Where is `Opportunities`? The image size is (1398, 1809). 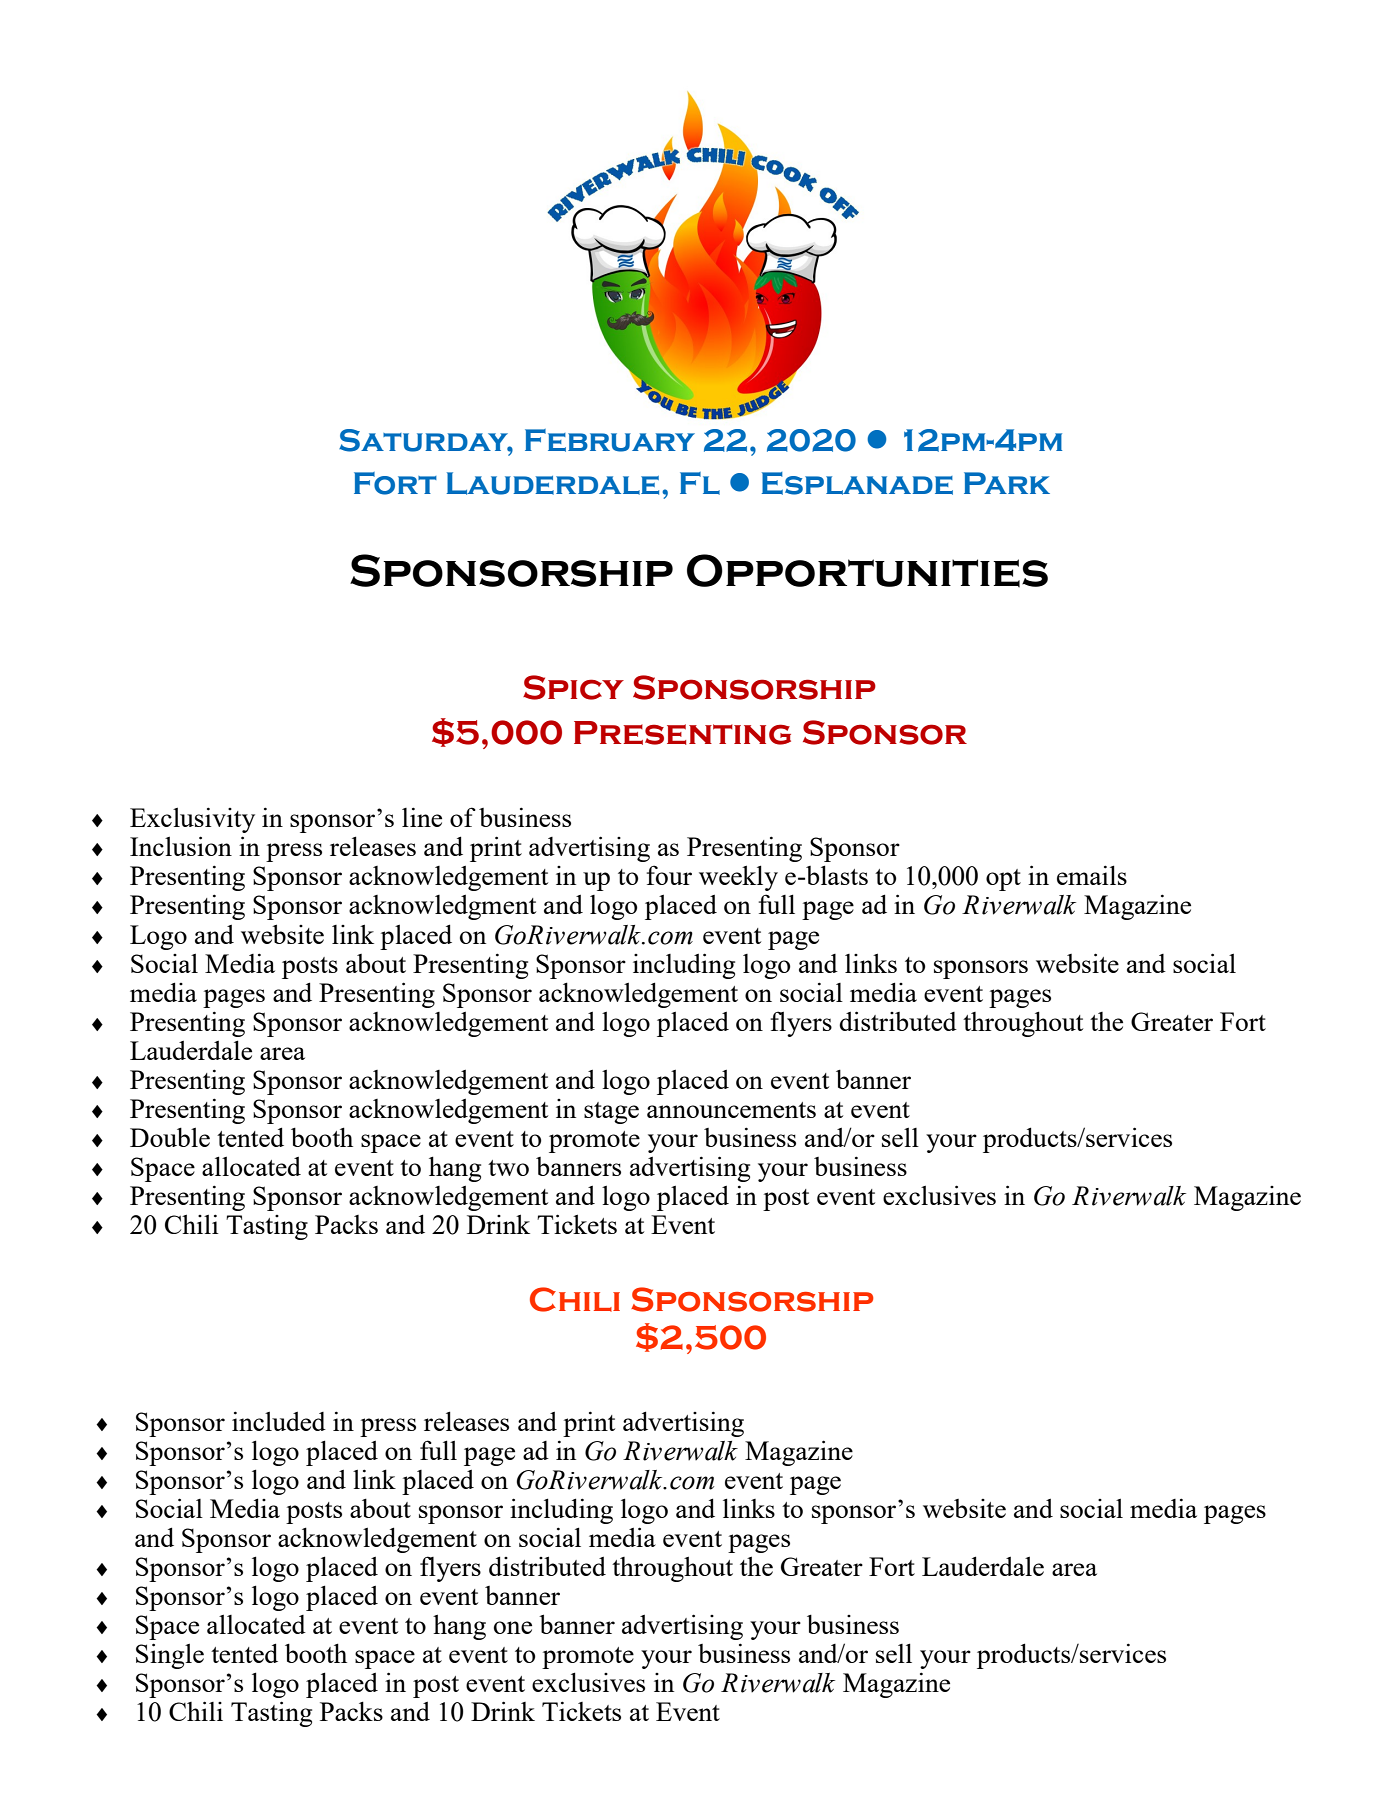 Opportunities is located at coordinates (867, 571).
